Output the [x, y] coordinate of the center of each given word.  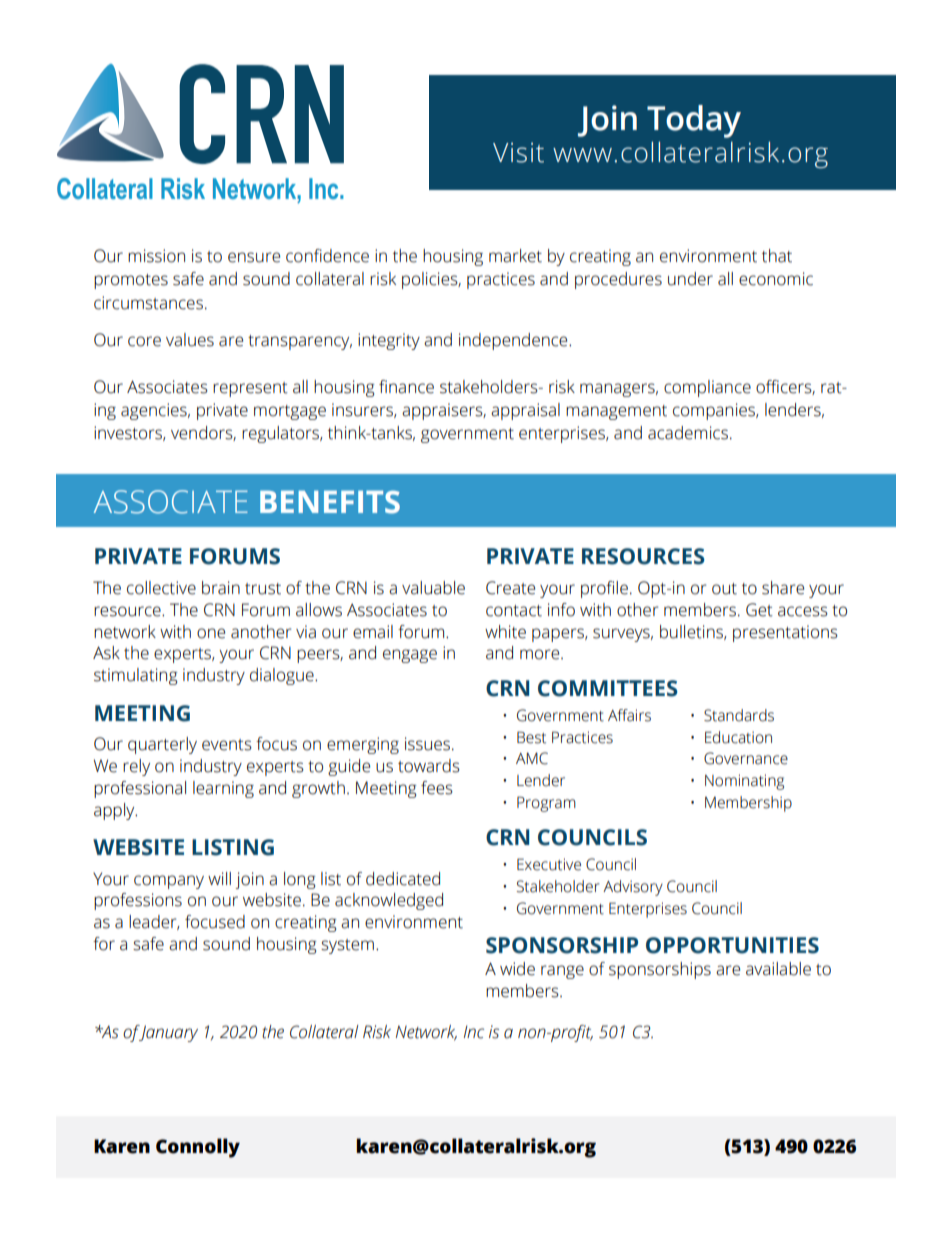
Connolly [198, 1148]
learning [223, 789]
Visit [518, 153]
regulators [281, 434]
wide [517, 969]
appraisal [525, 411]
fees [437, 788]
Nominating [744, 782]
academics [688, 433]
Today [694, 121]
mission [156, 256]
